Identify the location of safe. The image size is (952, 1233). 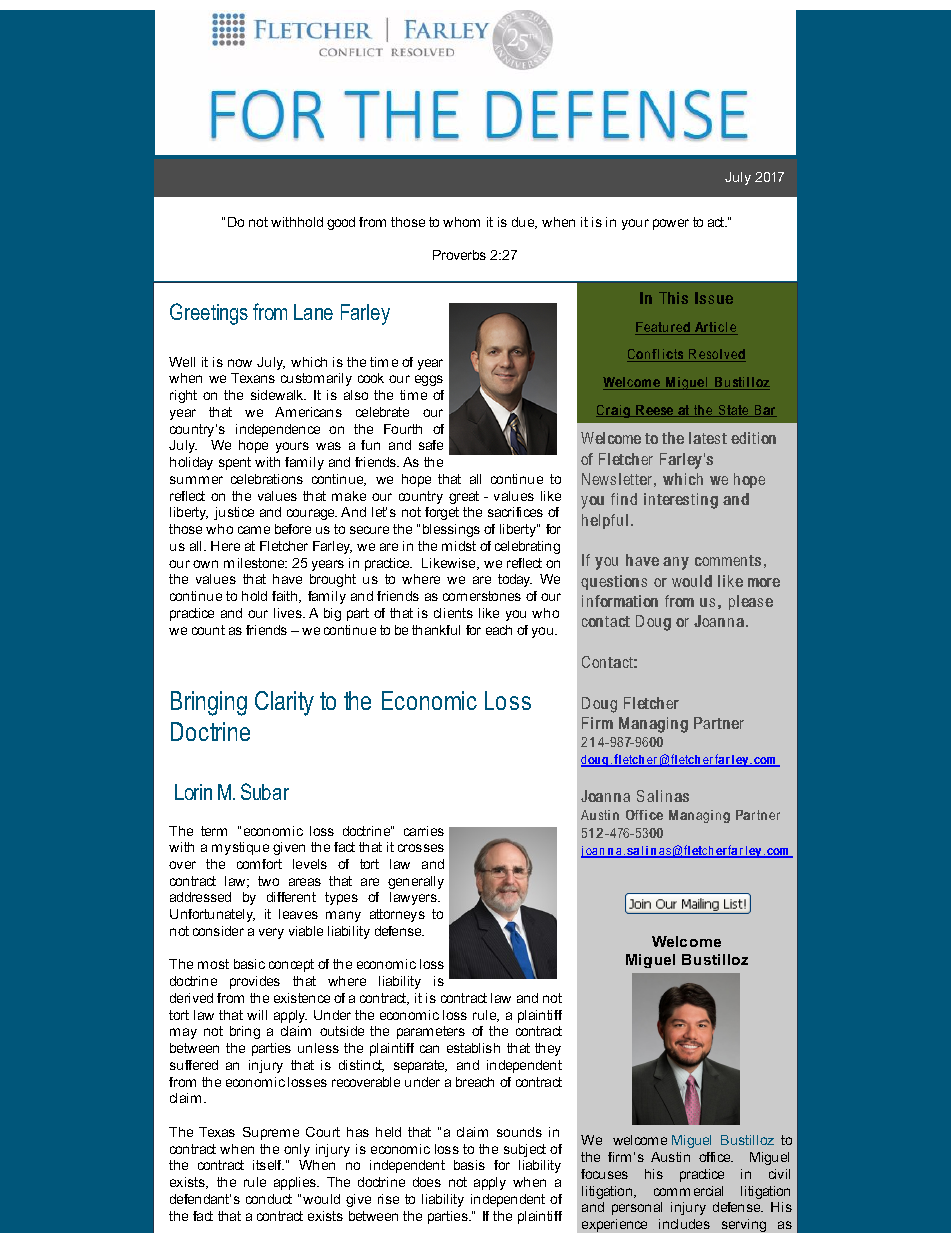
(431, 445).
